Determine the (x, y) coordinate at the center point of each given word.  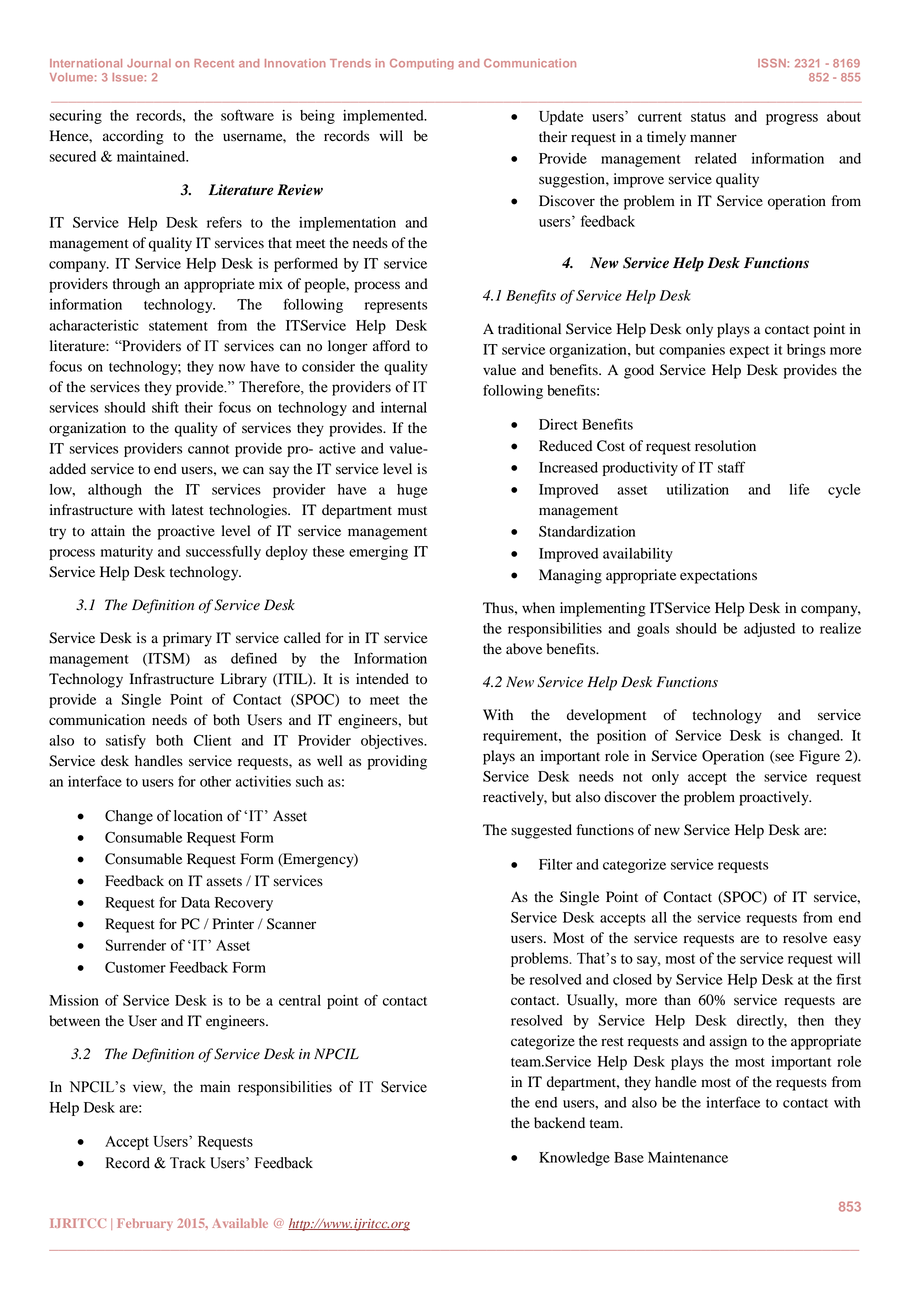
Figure (819, 757)
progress (792, 119)
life (799, 489)
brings (806, 351)
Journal (149, 63)
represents (396, 307)
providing (397, 762)
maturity (127, 553)
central (300, 1000)
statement (178, 326)
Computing (422, 64)
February (145, 1224)
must (412, 511)
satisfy (126, 741)
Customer (135, 967)
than (678, 999)
